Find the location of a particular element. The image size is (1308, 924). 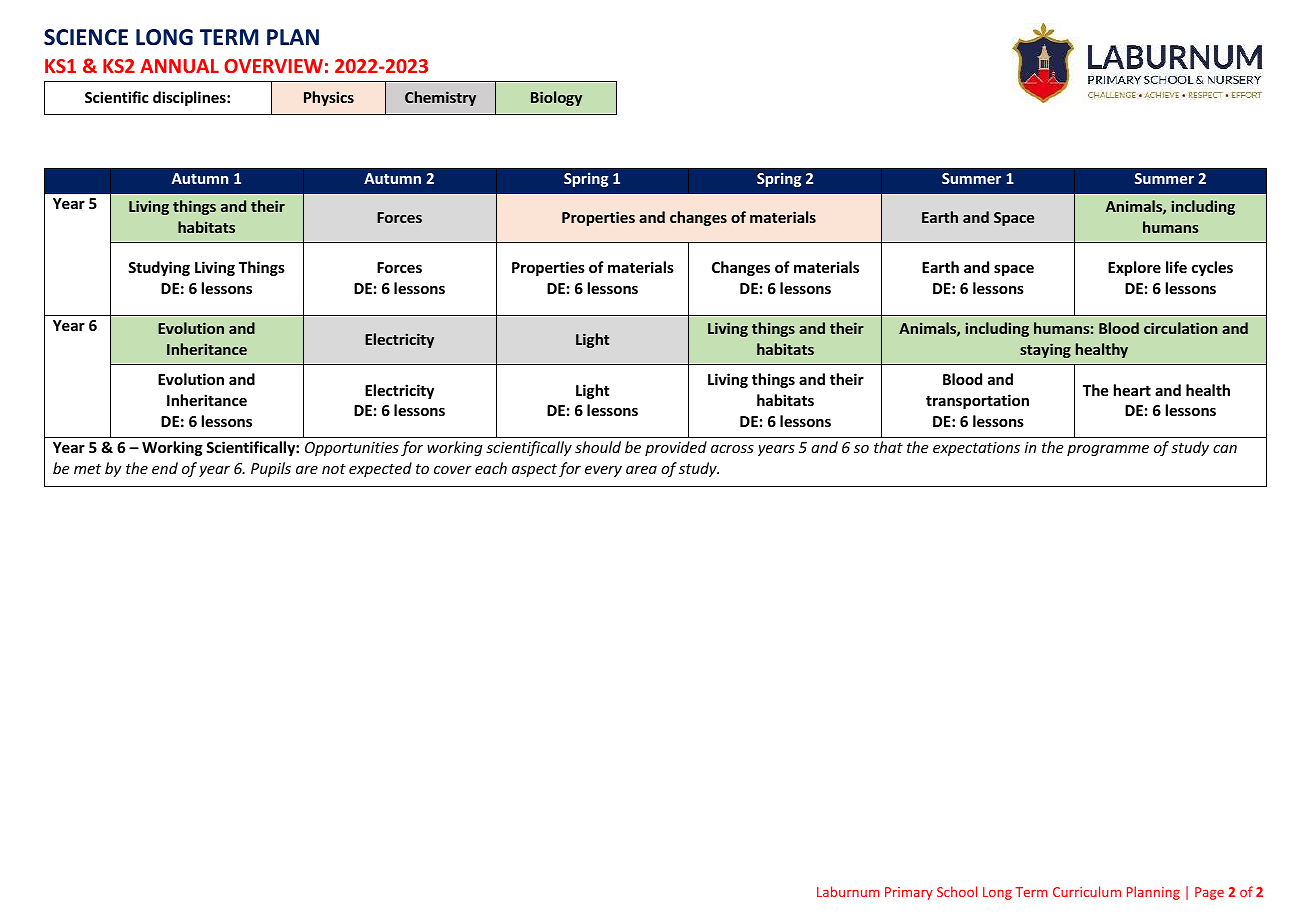

Biology is located at coordinates (556, 98).
